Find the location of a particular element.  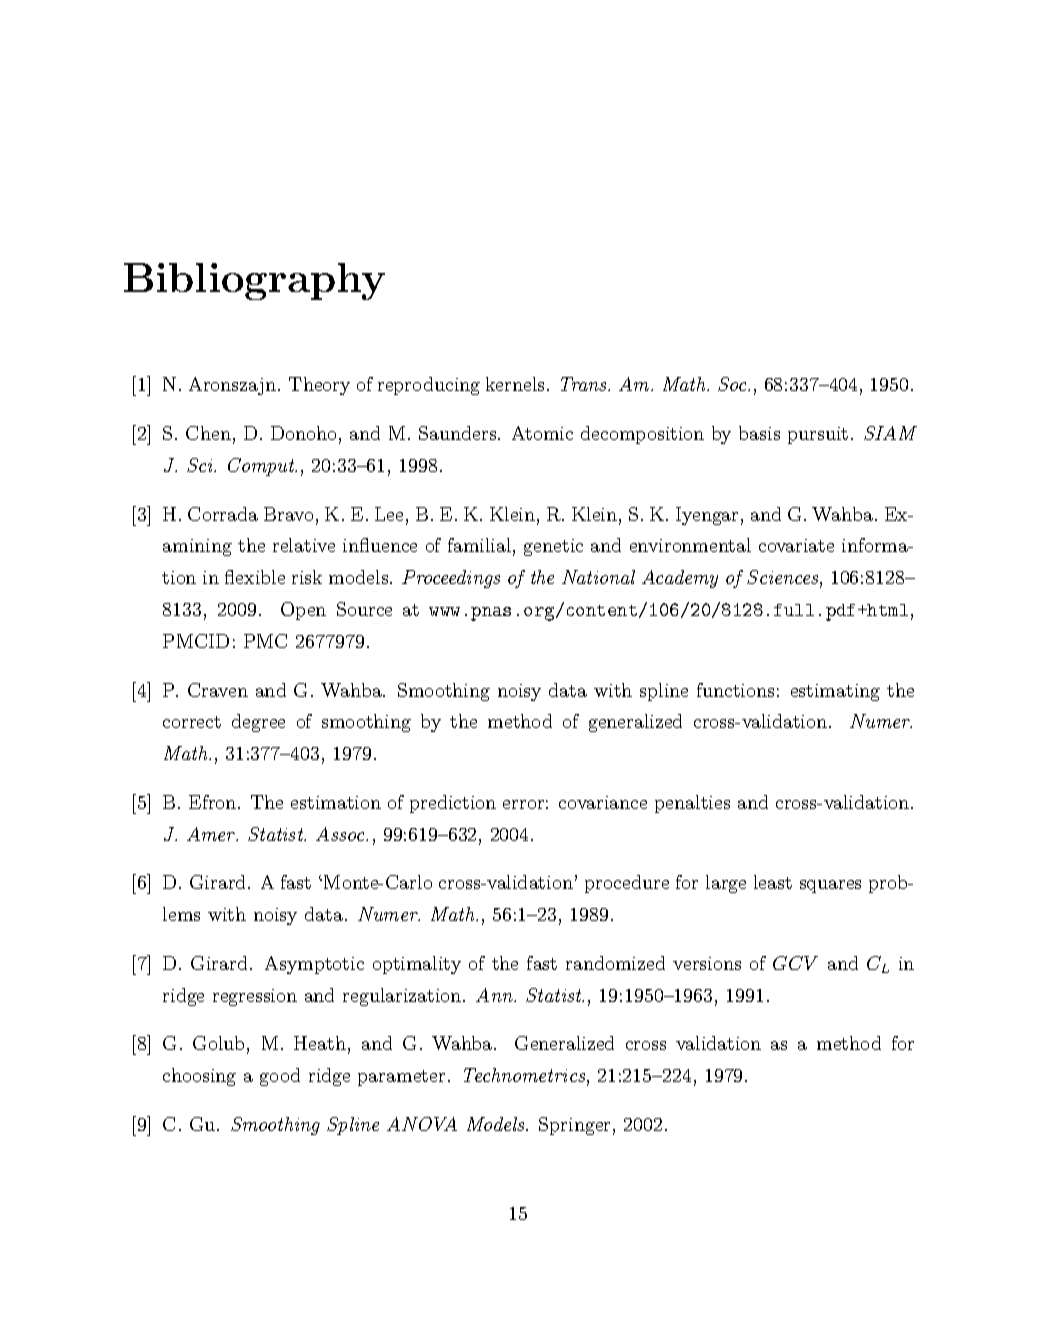

degree is located at coordinates (258, 723).
